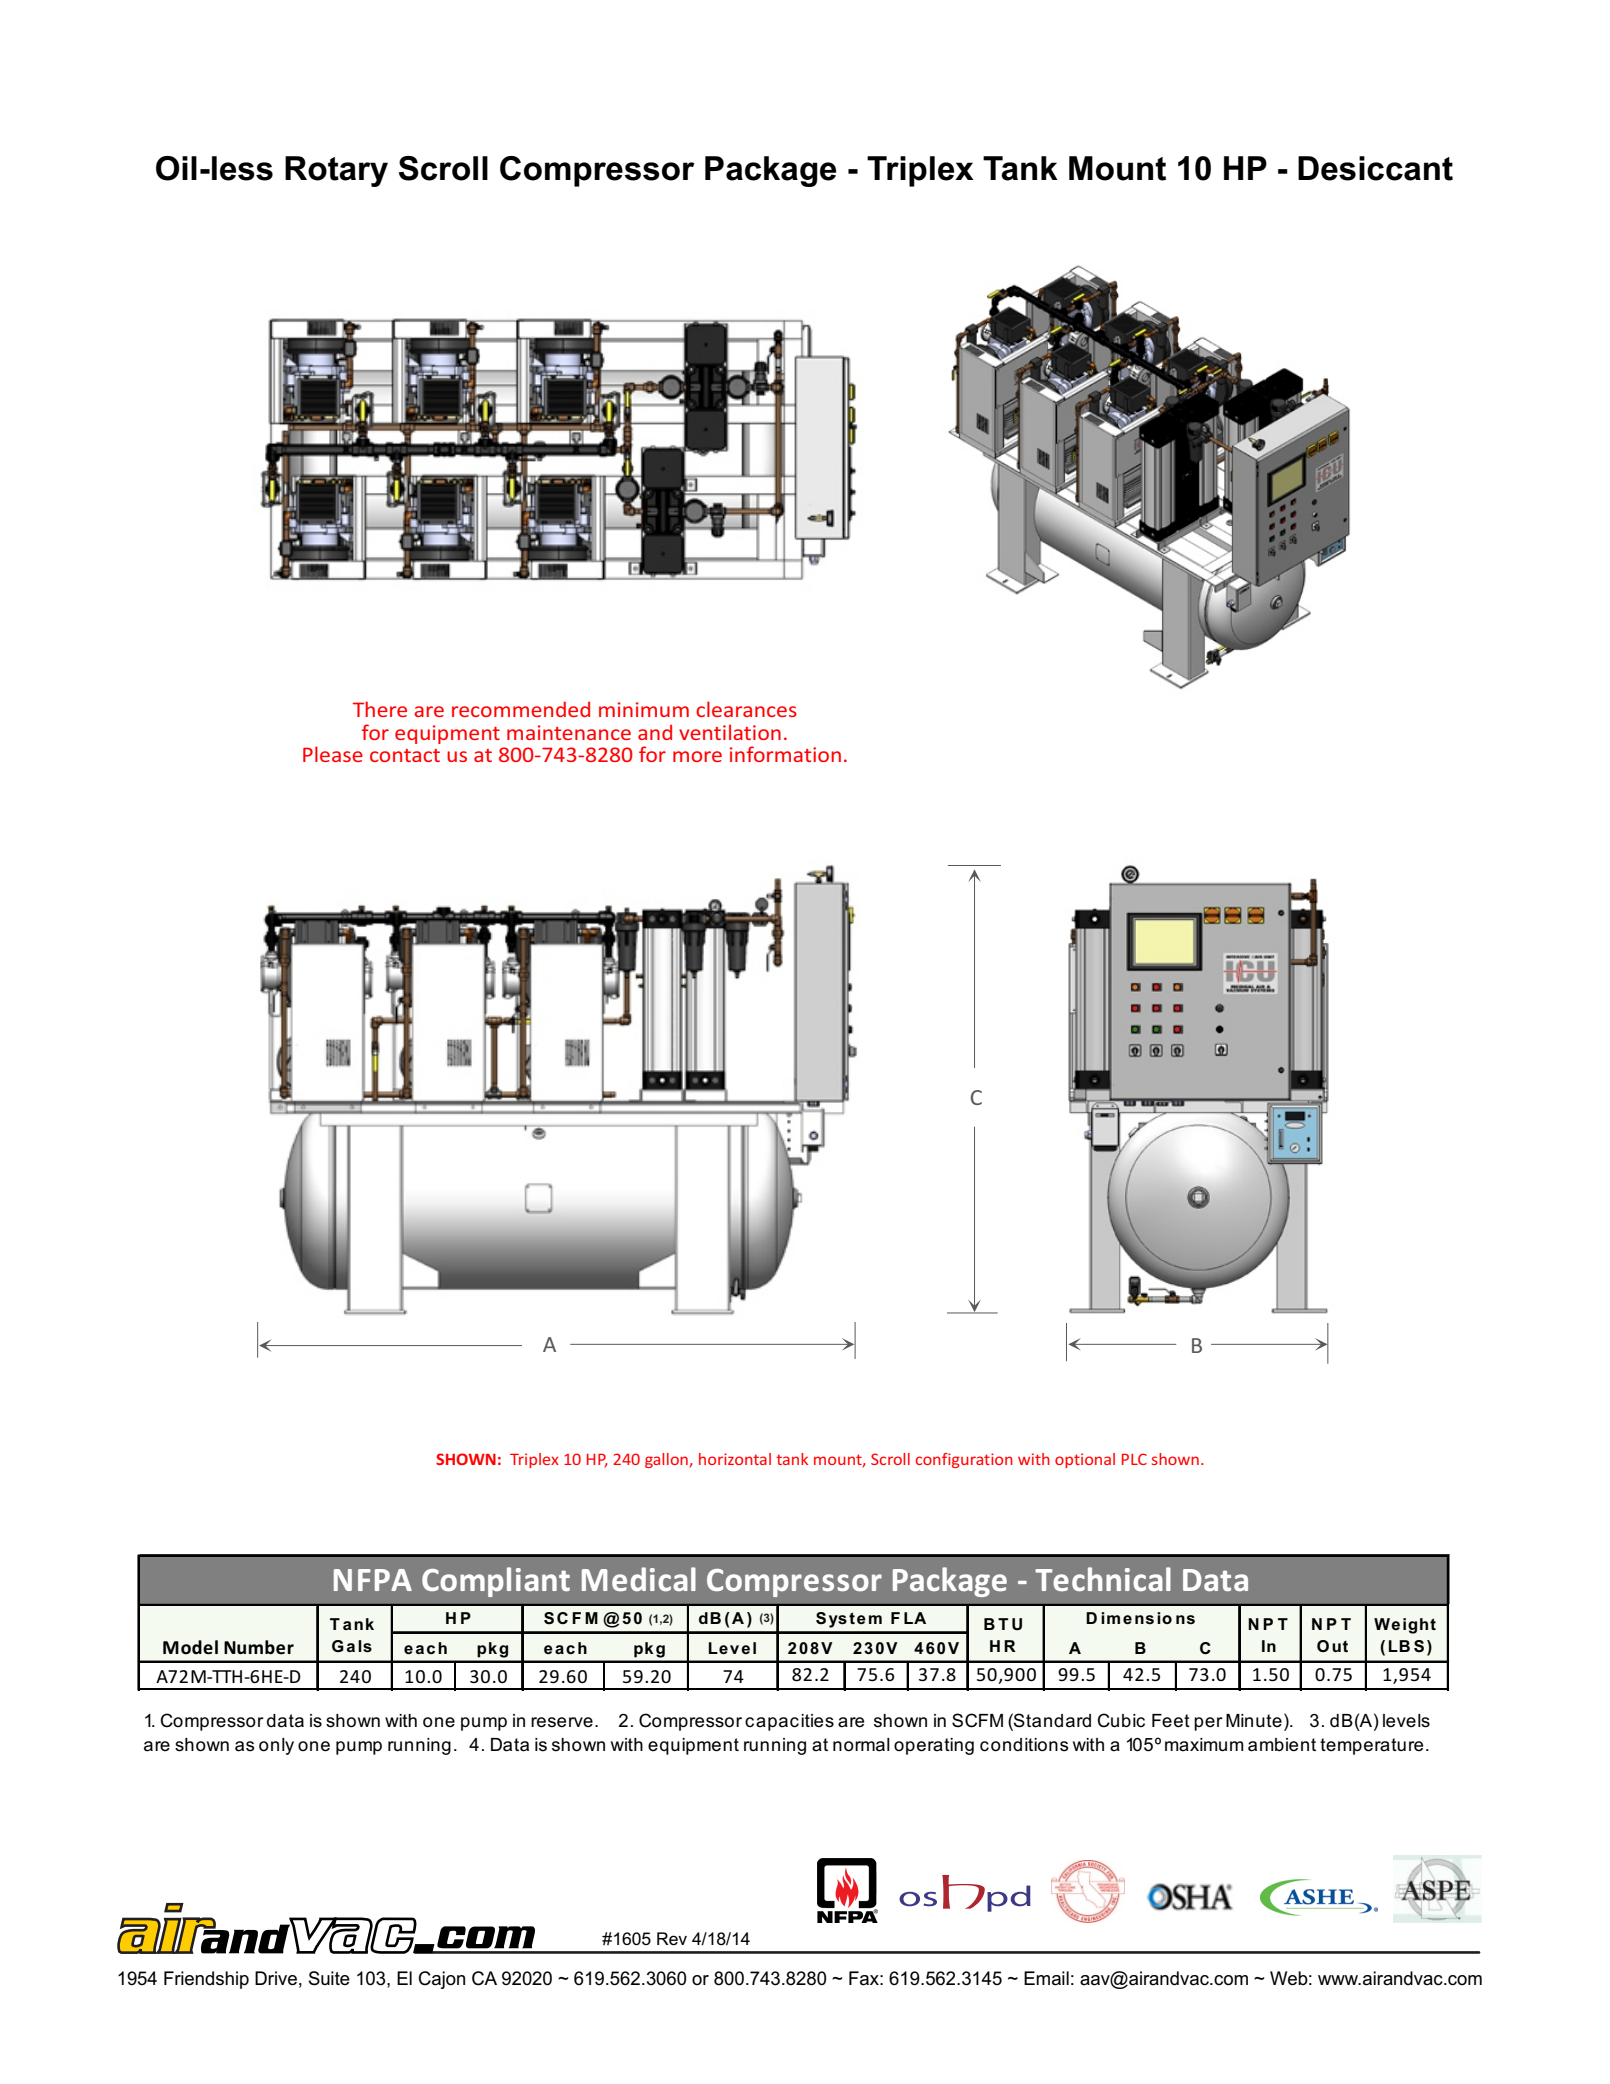  I want to click on horizontal, so click(735, 1459).
